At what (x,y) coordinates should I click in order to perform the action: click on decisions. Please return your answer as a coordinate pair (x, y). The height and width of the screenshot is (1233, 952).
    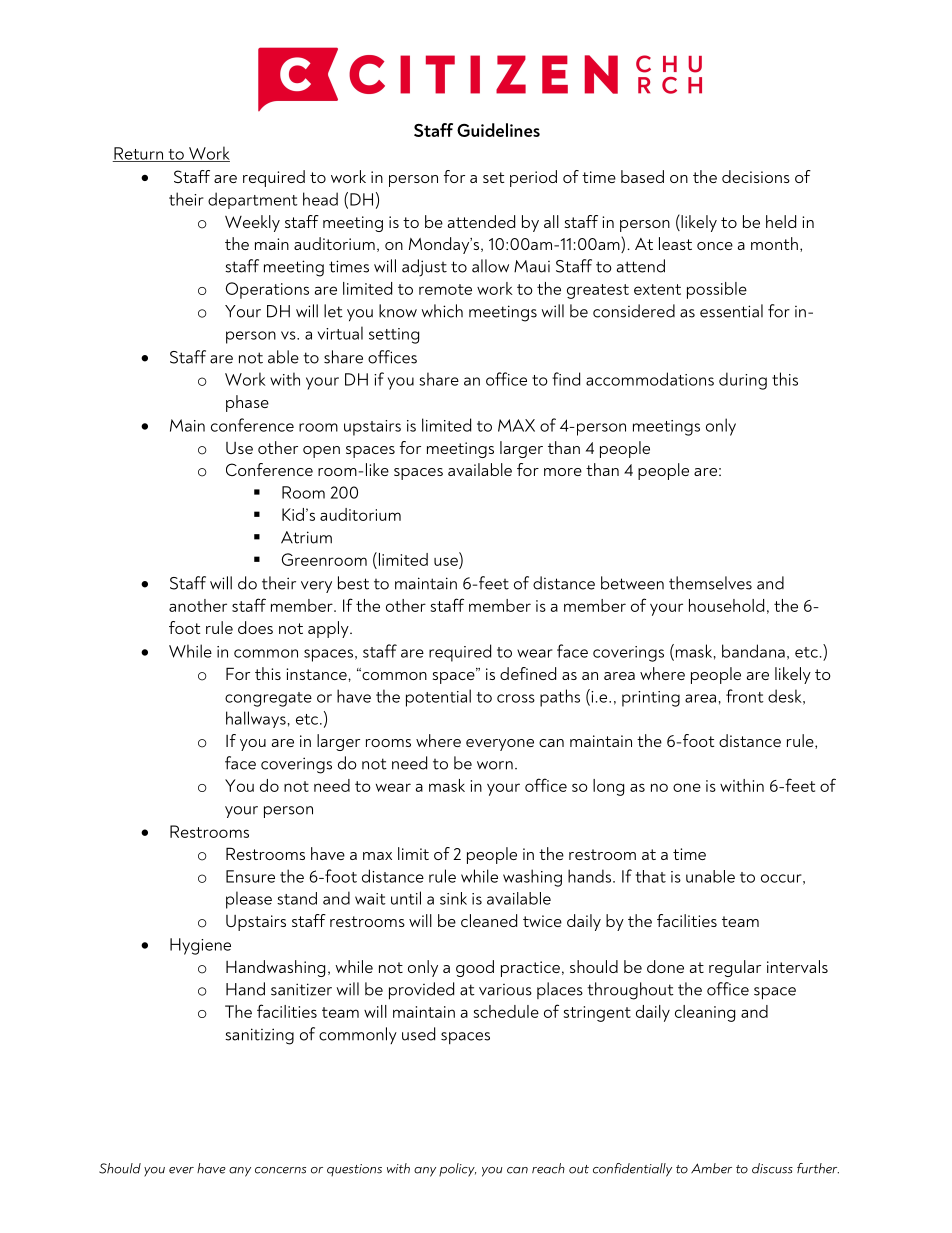
    Looking at the image, I should click on (756, 176).
